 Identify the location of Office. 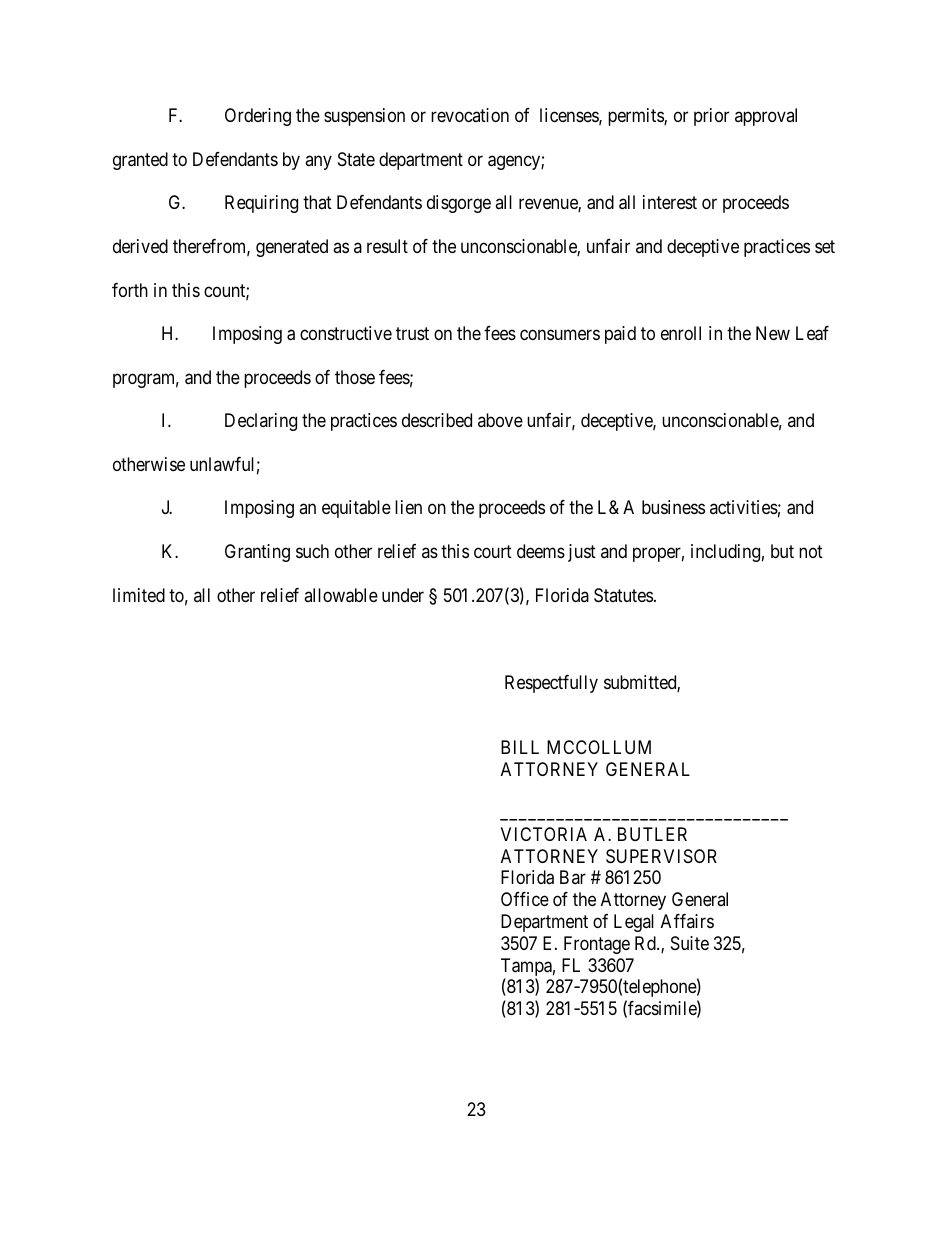
(525, 899).
